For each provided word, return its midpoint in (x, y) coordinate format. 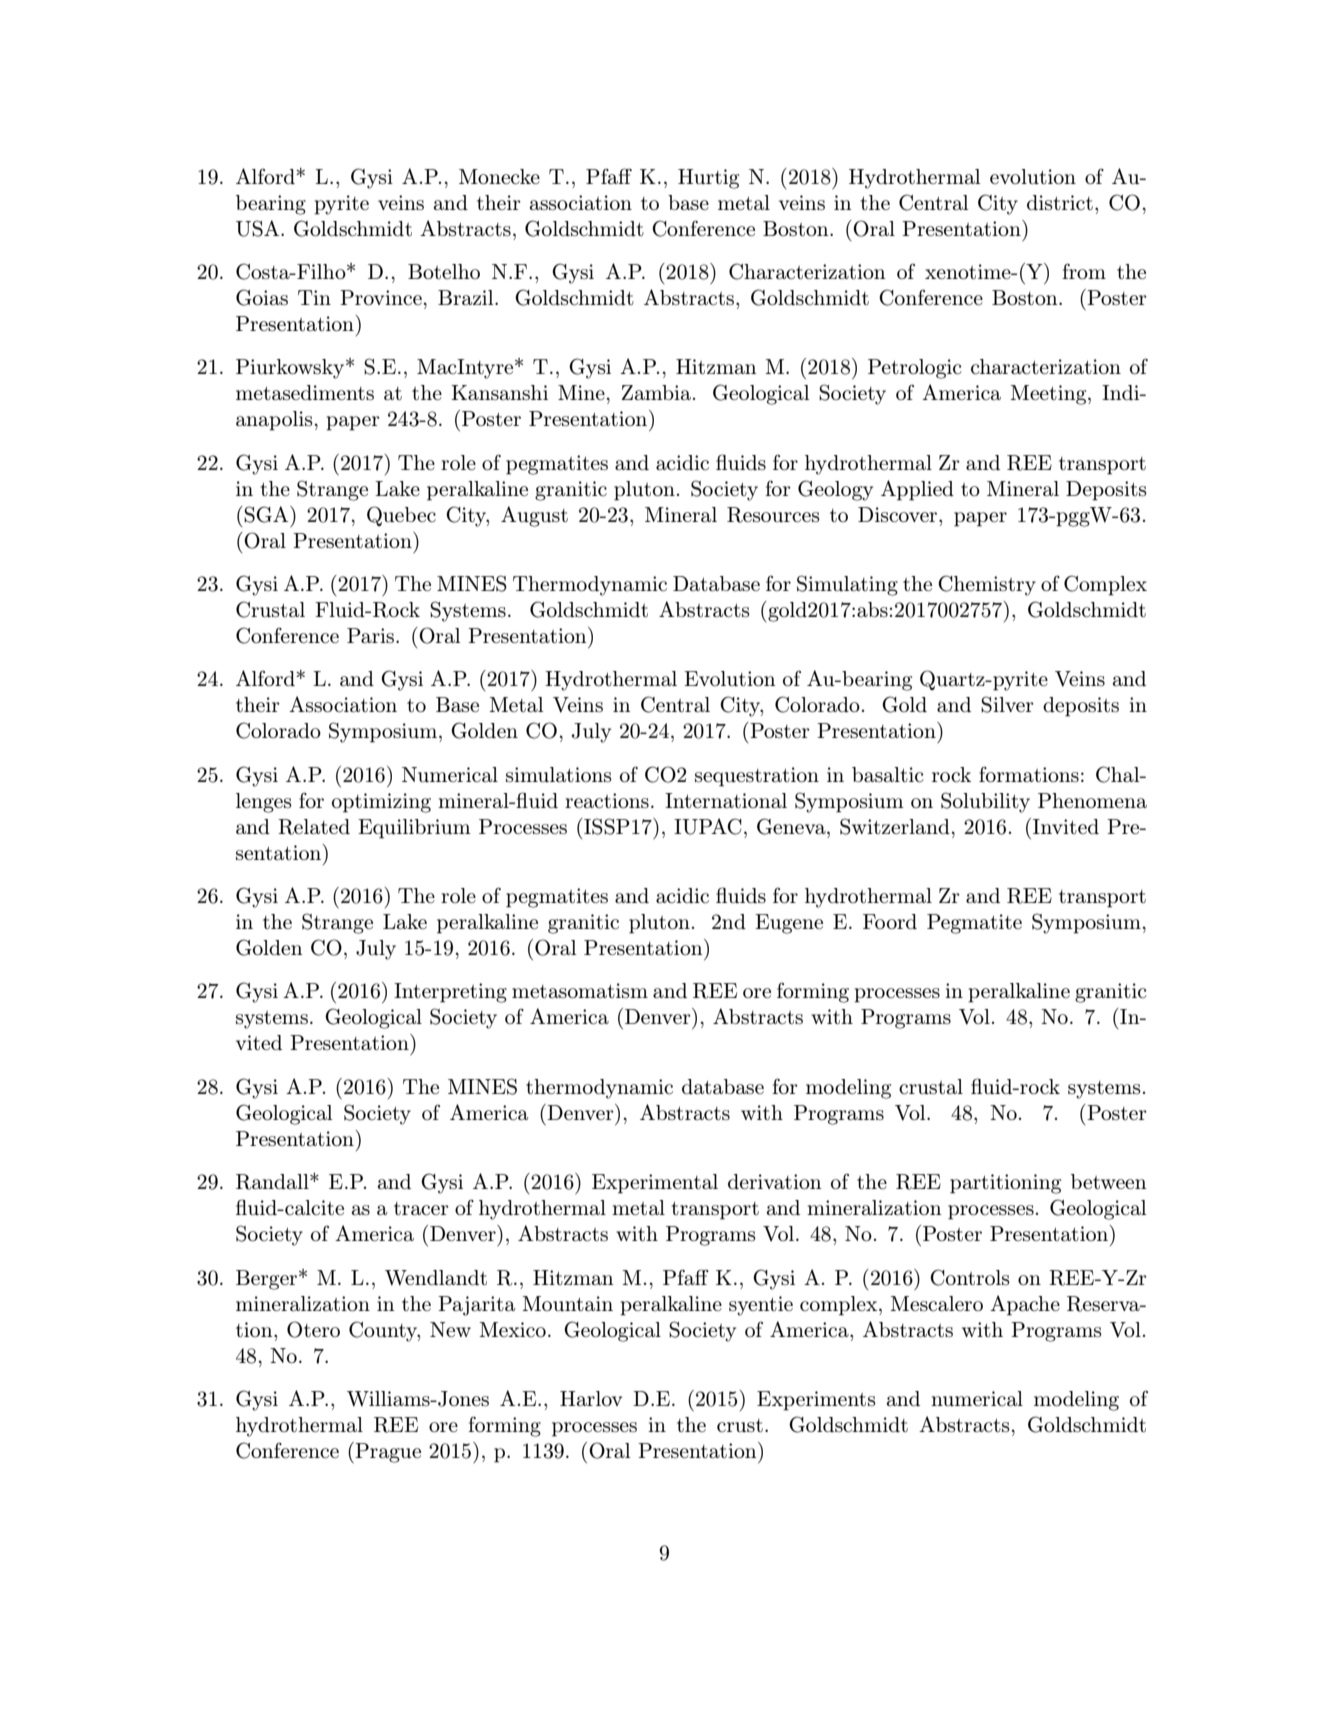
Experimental (655, 1184)
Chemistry (987, 585)
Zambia (656, 393)
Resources (773, 515)
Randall (273, 1182)
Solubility (985, 802)
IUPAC (708, 826)
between (1109, 1181)
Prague (387, 1452)
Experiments (816, 1401)
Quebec (401, 516)
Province (381, 298)
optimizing (381, 803)
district (1060, 202)
